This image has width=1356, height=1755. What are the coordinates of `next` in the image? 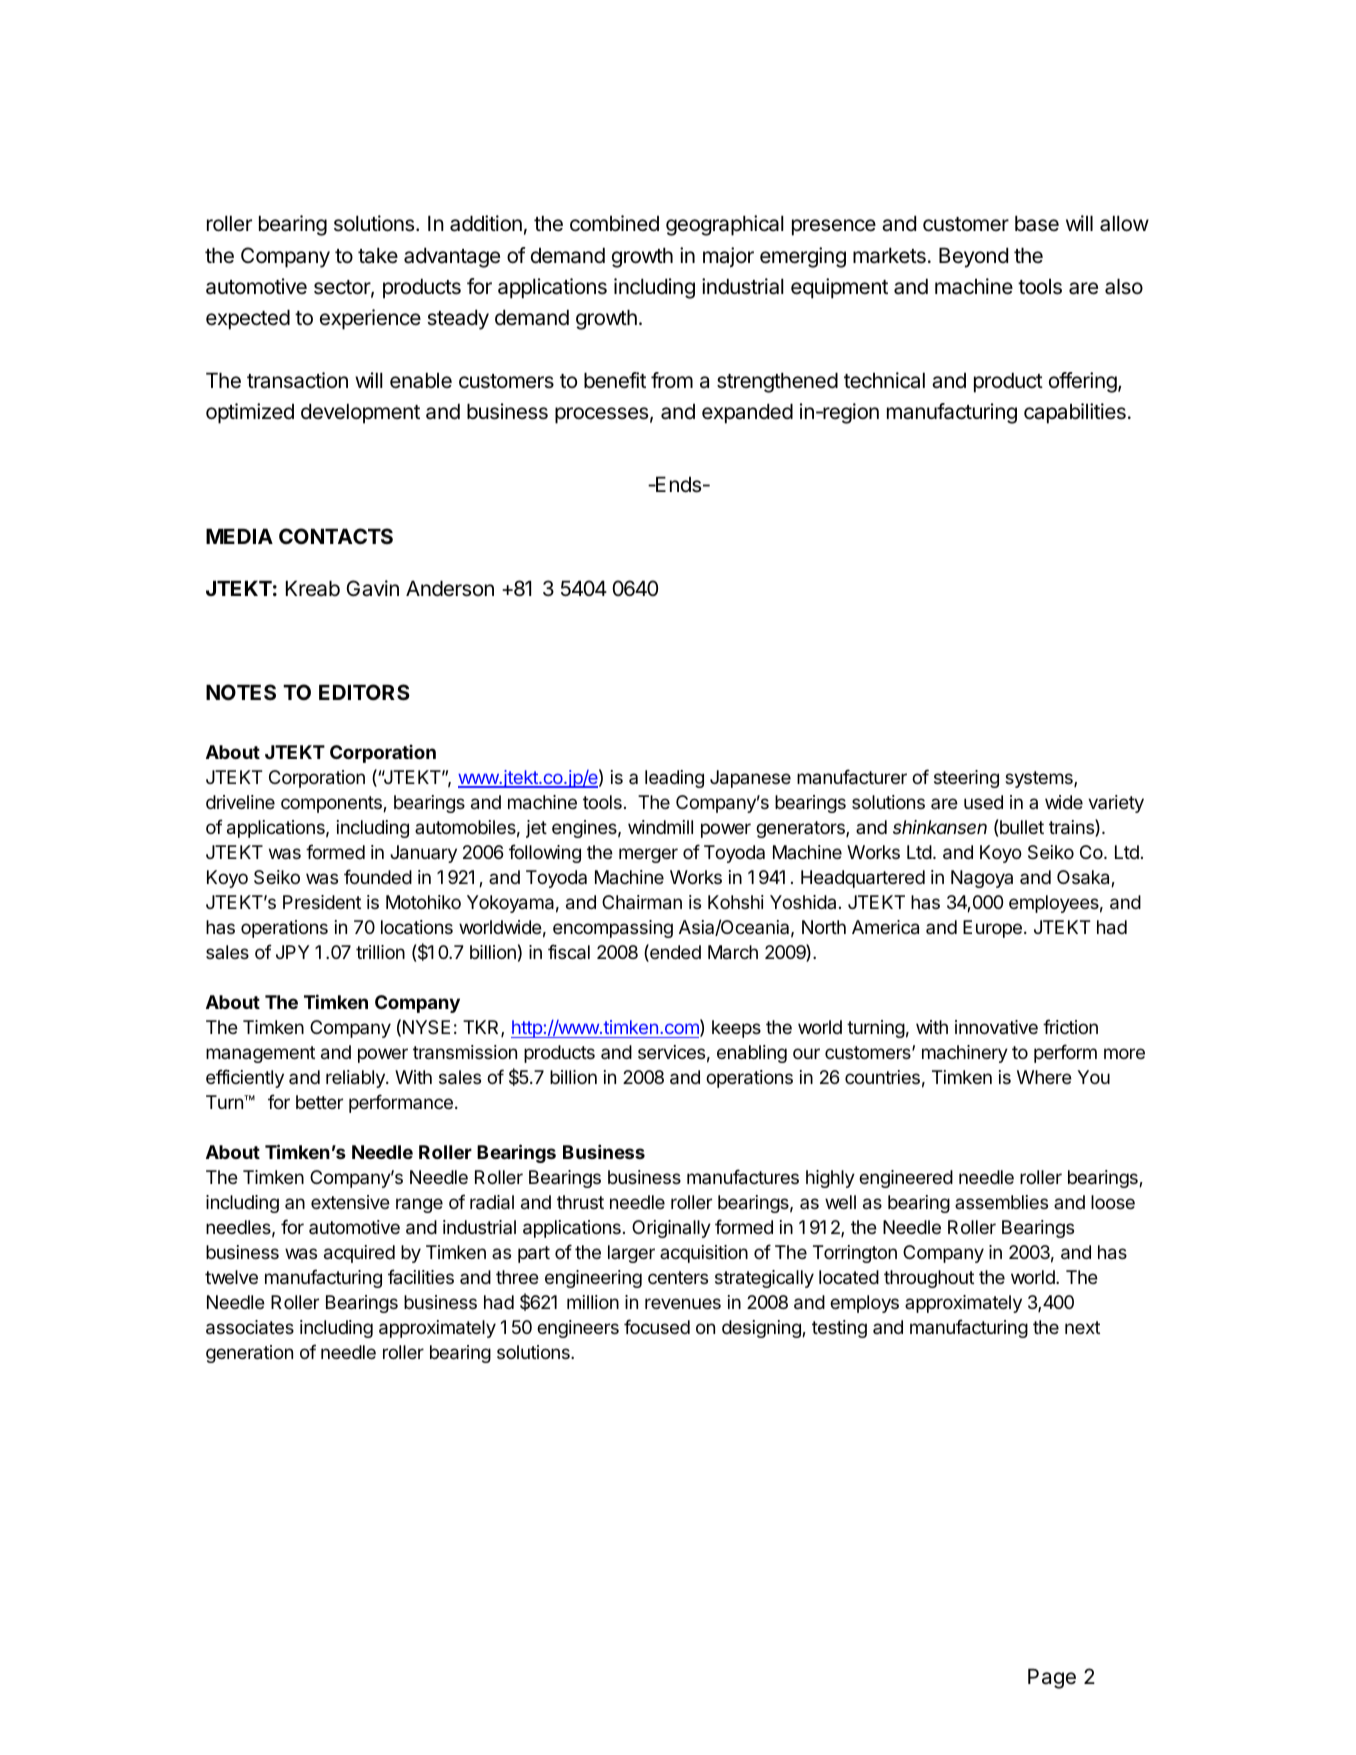 It's located at (1082, 1327).
